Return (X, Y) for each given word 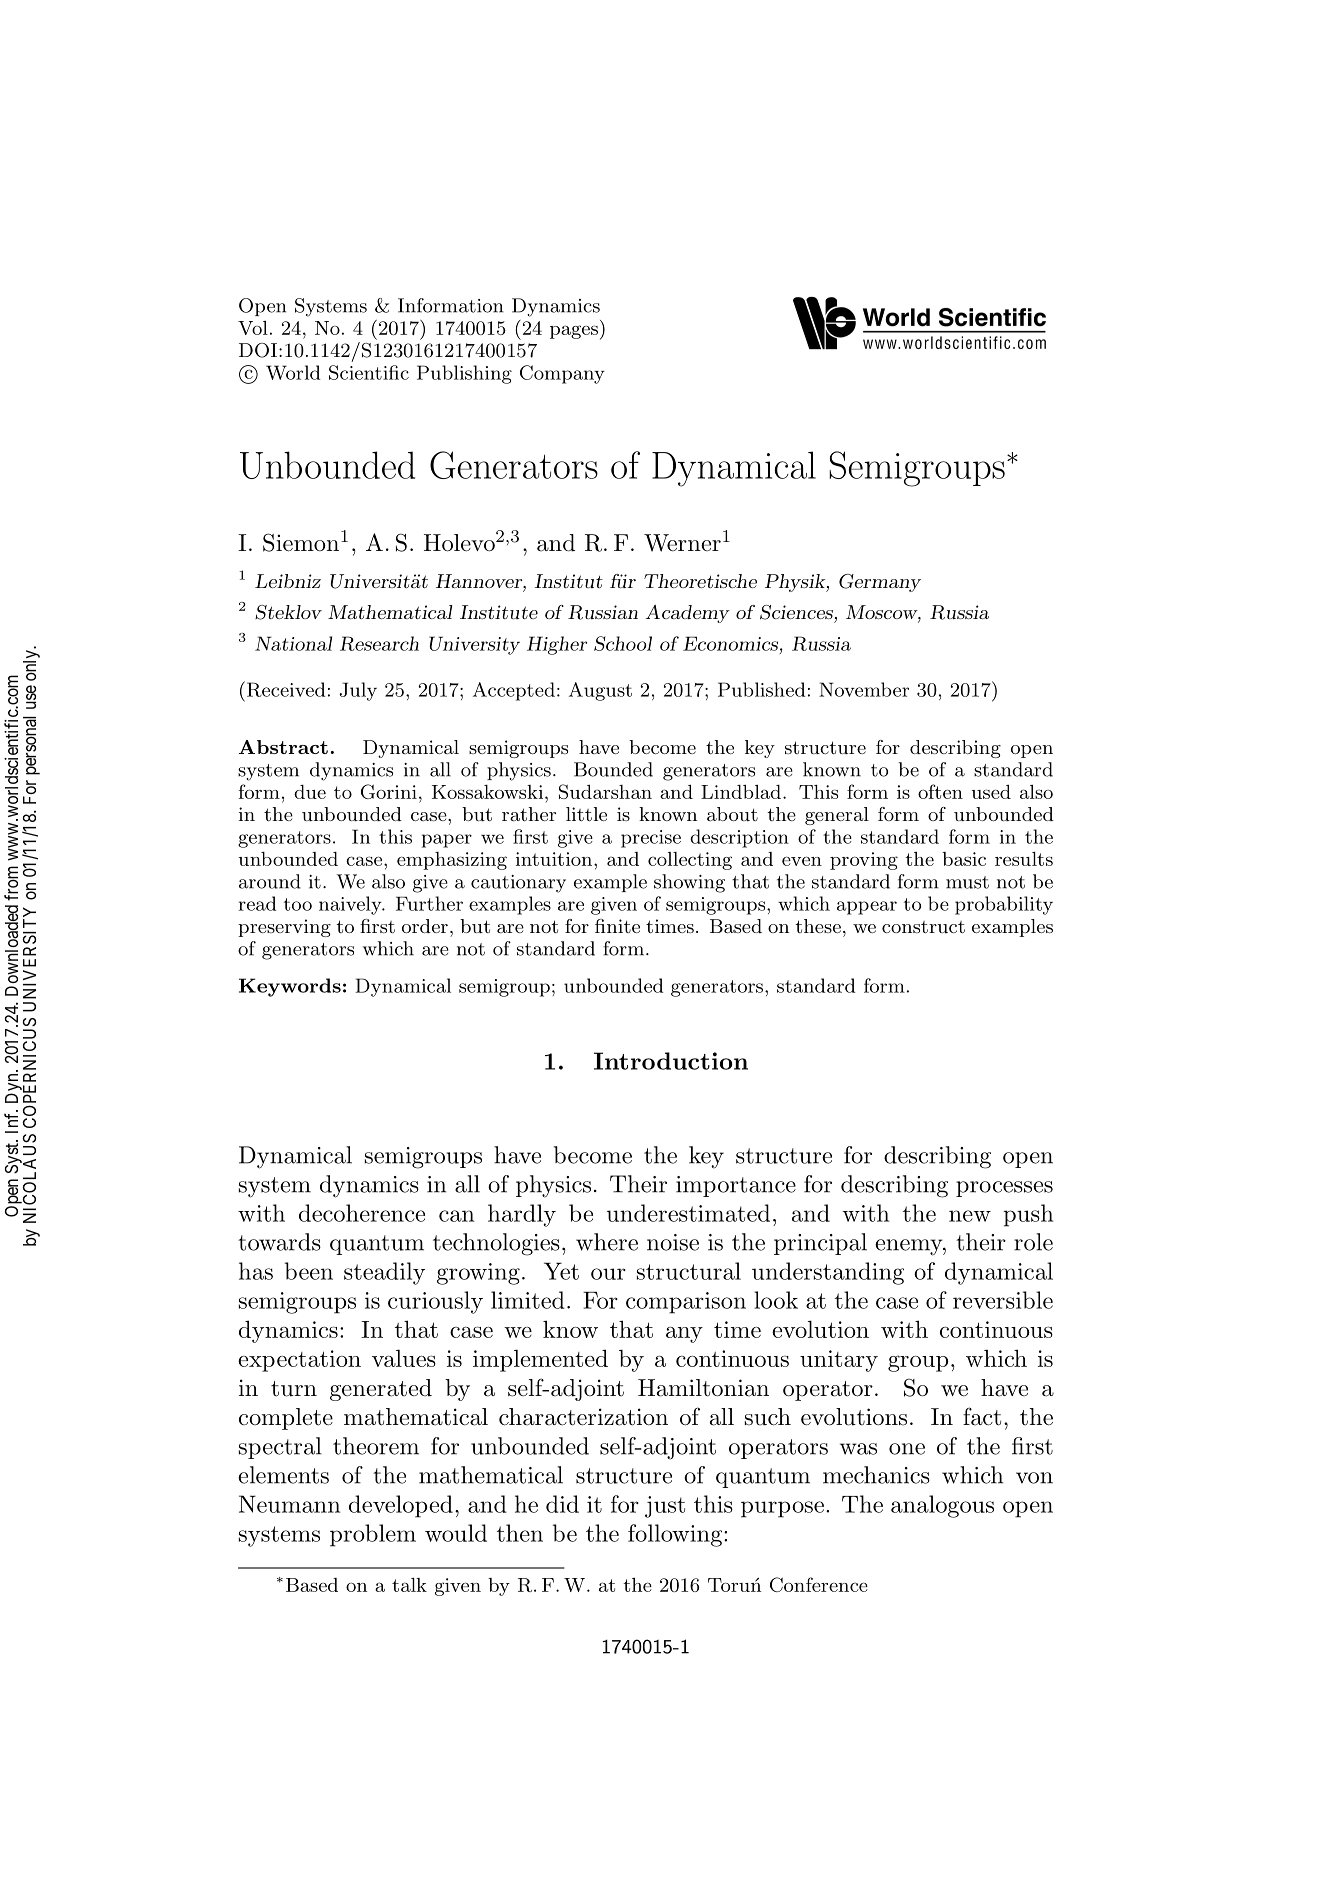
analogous (942, 1506)
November (864, 689)
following (676, 1535)
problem (373, 1535)
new (970, 1216)
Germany (880, 583)
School (623, 643)
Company (562, 374)
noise (673, 1242)
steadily (384, 1273)
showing (689, 883)
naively (351, 905)
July (358, 691)
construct (923, 927)
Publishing (464, 374)
